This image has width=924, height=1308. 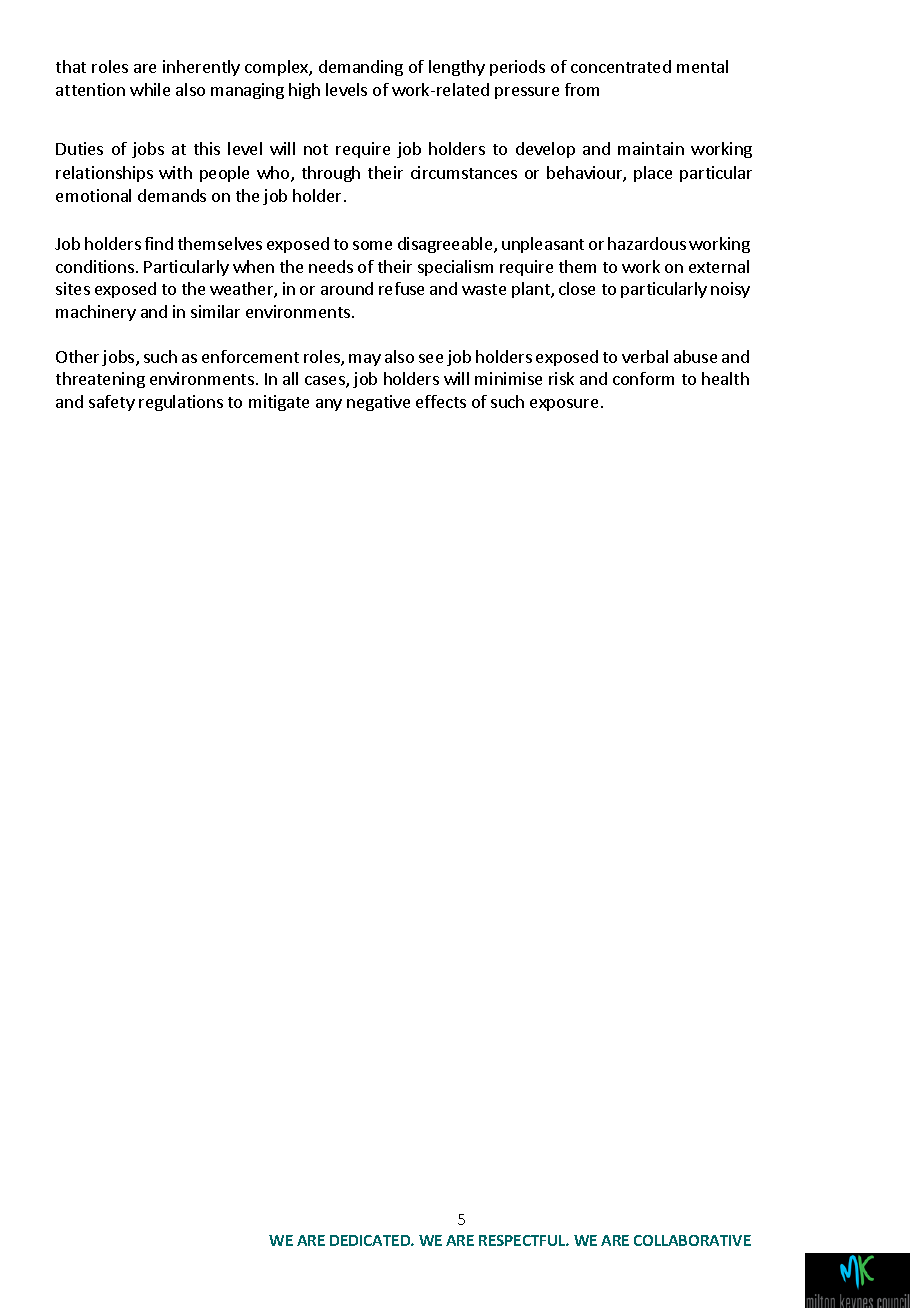 I want to click on demanding, so click(x=361, y=68).
